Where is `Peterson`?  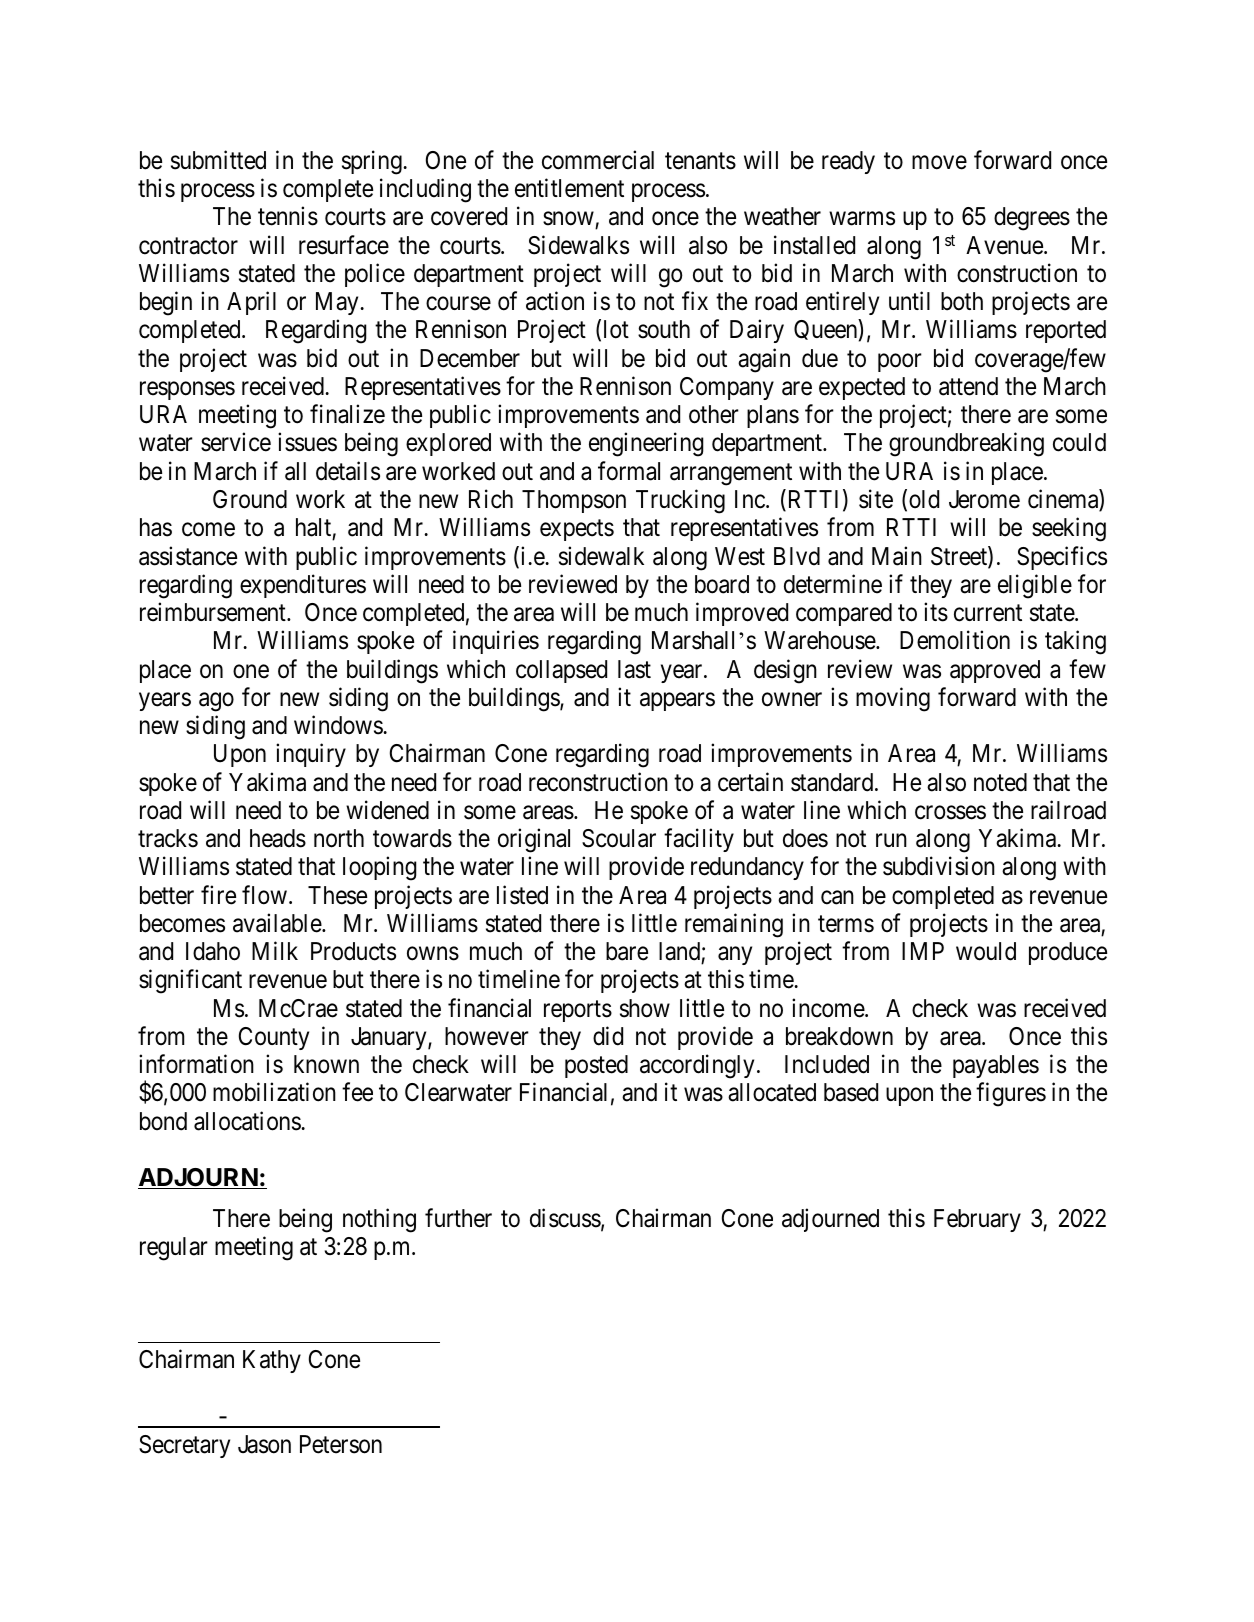
Peterson is located at coordinates (341, 1444).
